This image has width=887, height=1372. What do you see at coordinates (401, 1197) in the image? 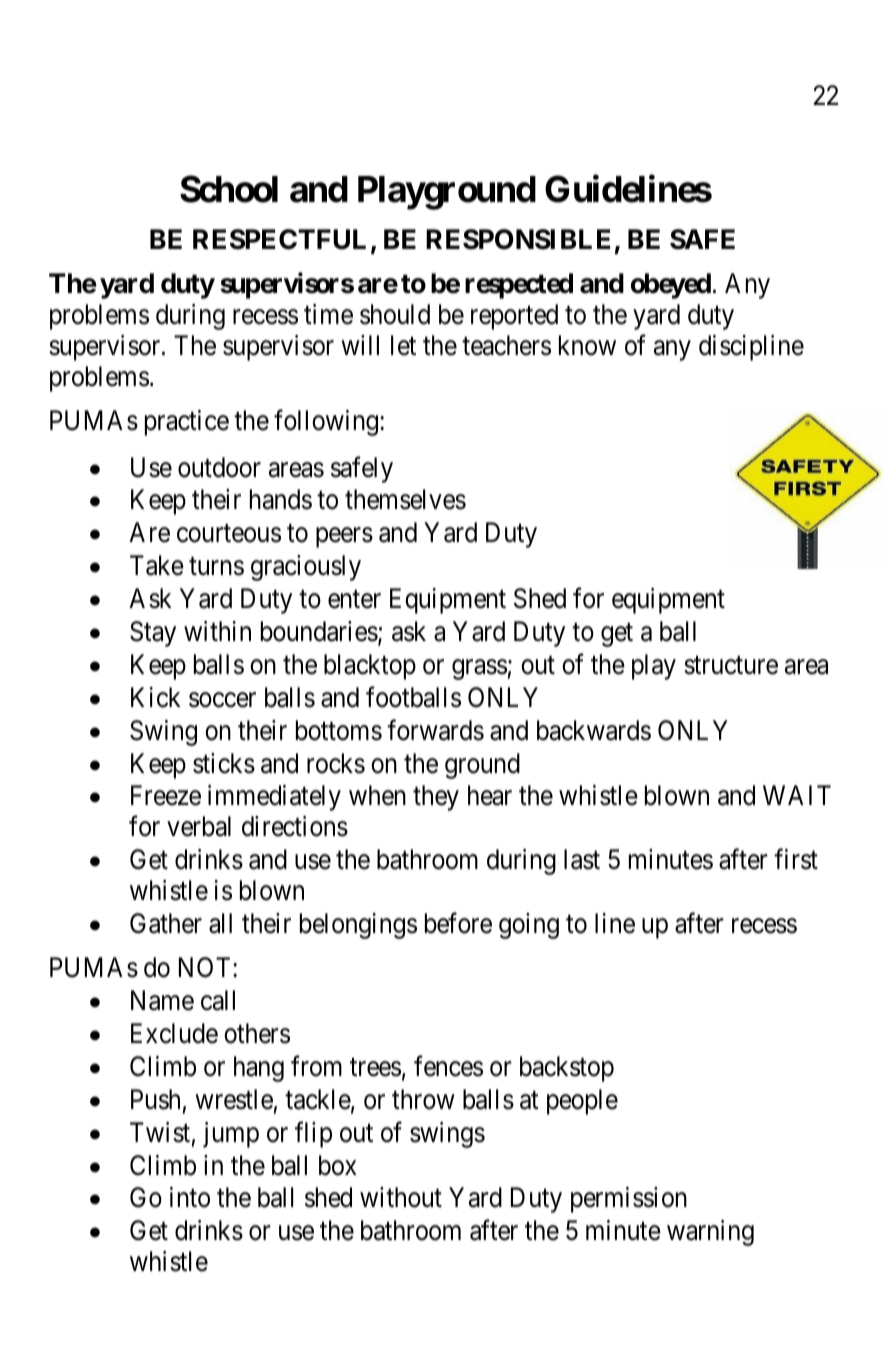
I see `without` at bounding box center [401, 1197].
